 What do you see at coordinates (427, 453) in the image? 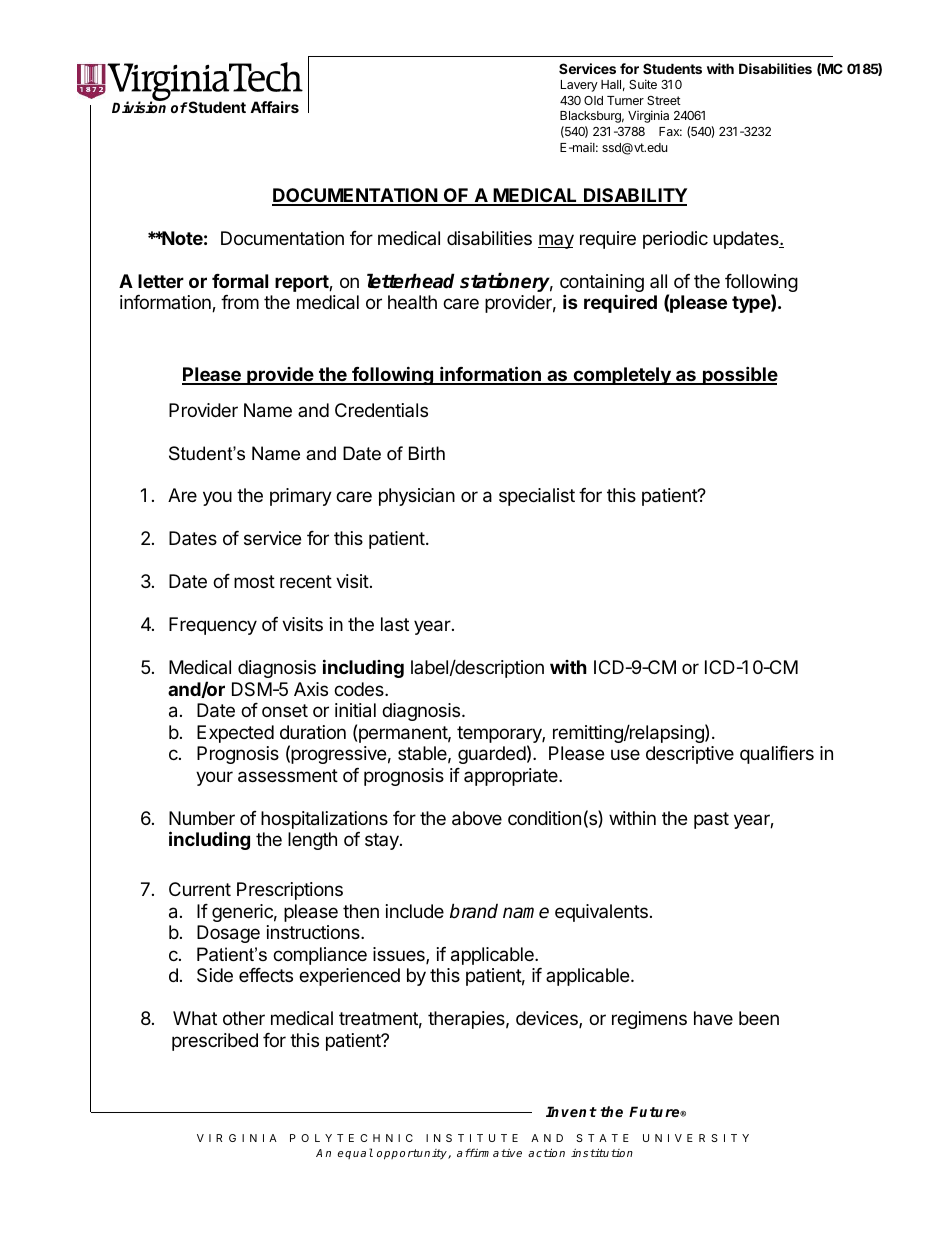
I see `Birth` at bounding box center [427, 453].
